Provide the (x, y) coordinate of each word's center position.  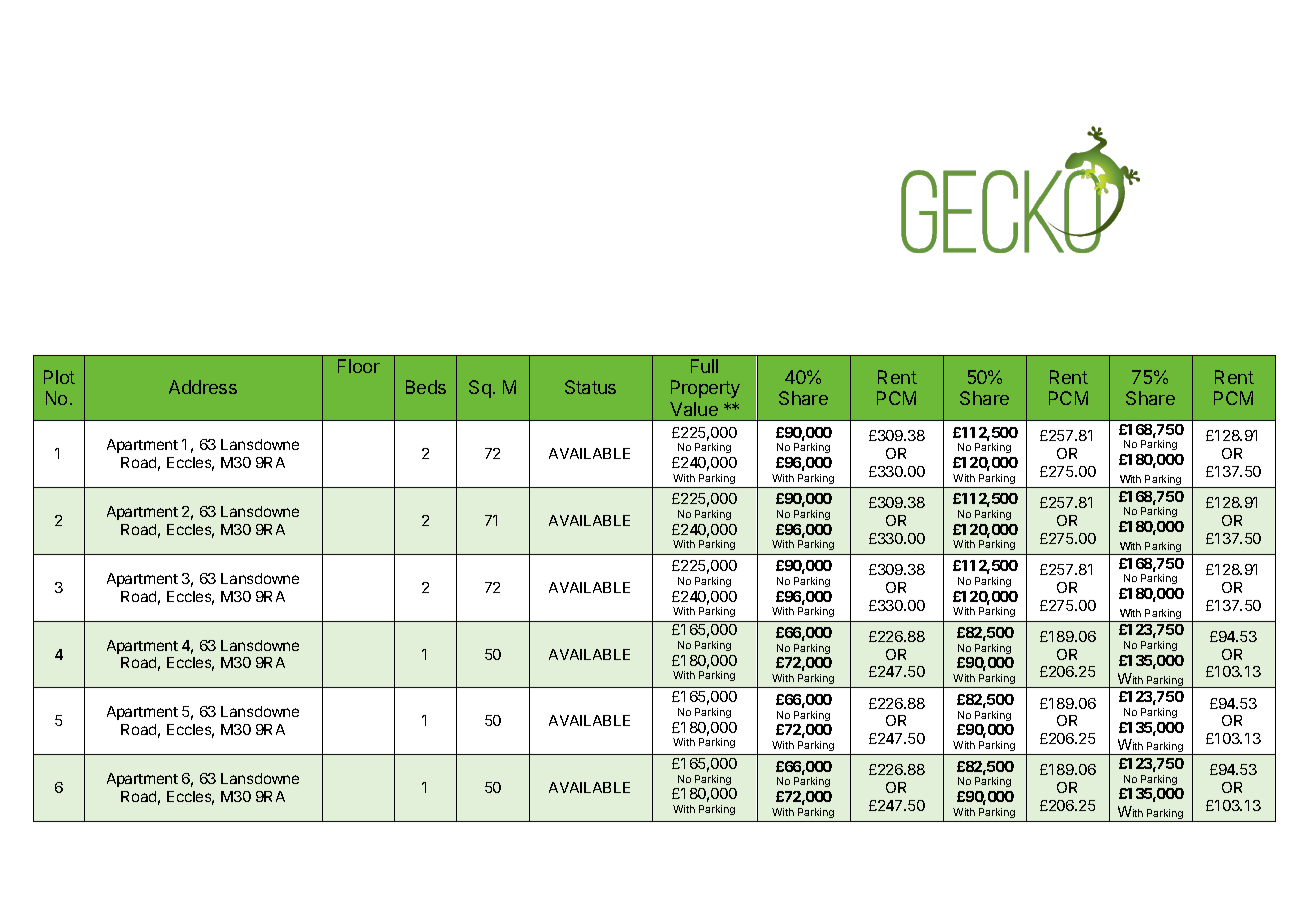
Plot (59, 377)
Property (705, 389)
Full (704, 366)
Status (590, 387)
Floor (359, 366)
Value (694, 409)
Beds (426, 387)
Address (203, 387)
